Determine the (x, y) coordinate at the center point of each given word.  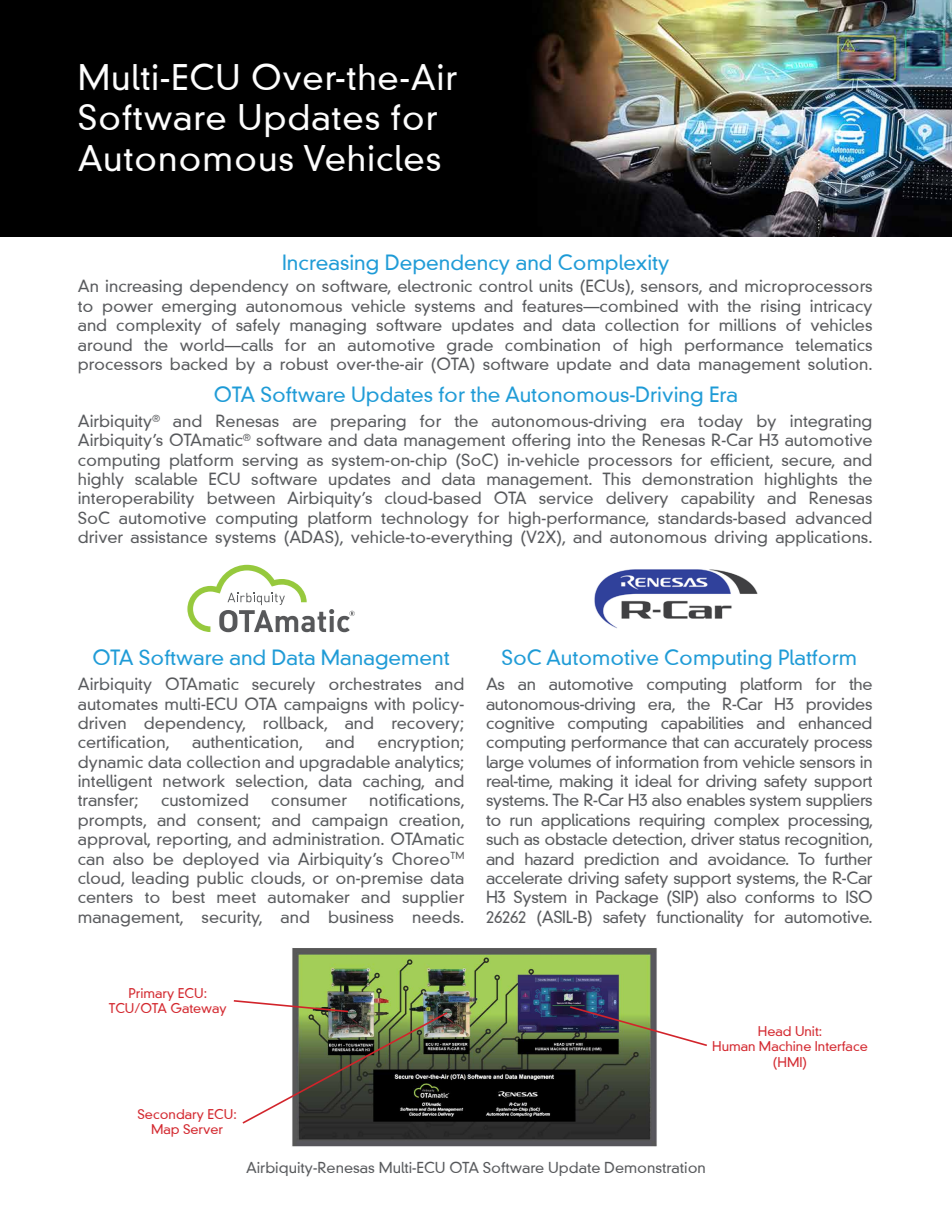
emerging (199, 308)
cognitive (520, 725)
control (506, 285)
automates (118, 704)
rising (780, 308)
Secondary (171, 1115)
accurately (771, 743)
